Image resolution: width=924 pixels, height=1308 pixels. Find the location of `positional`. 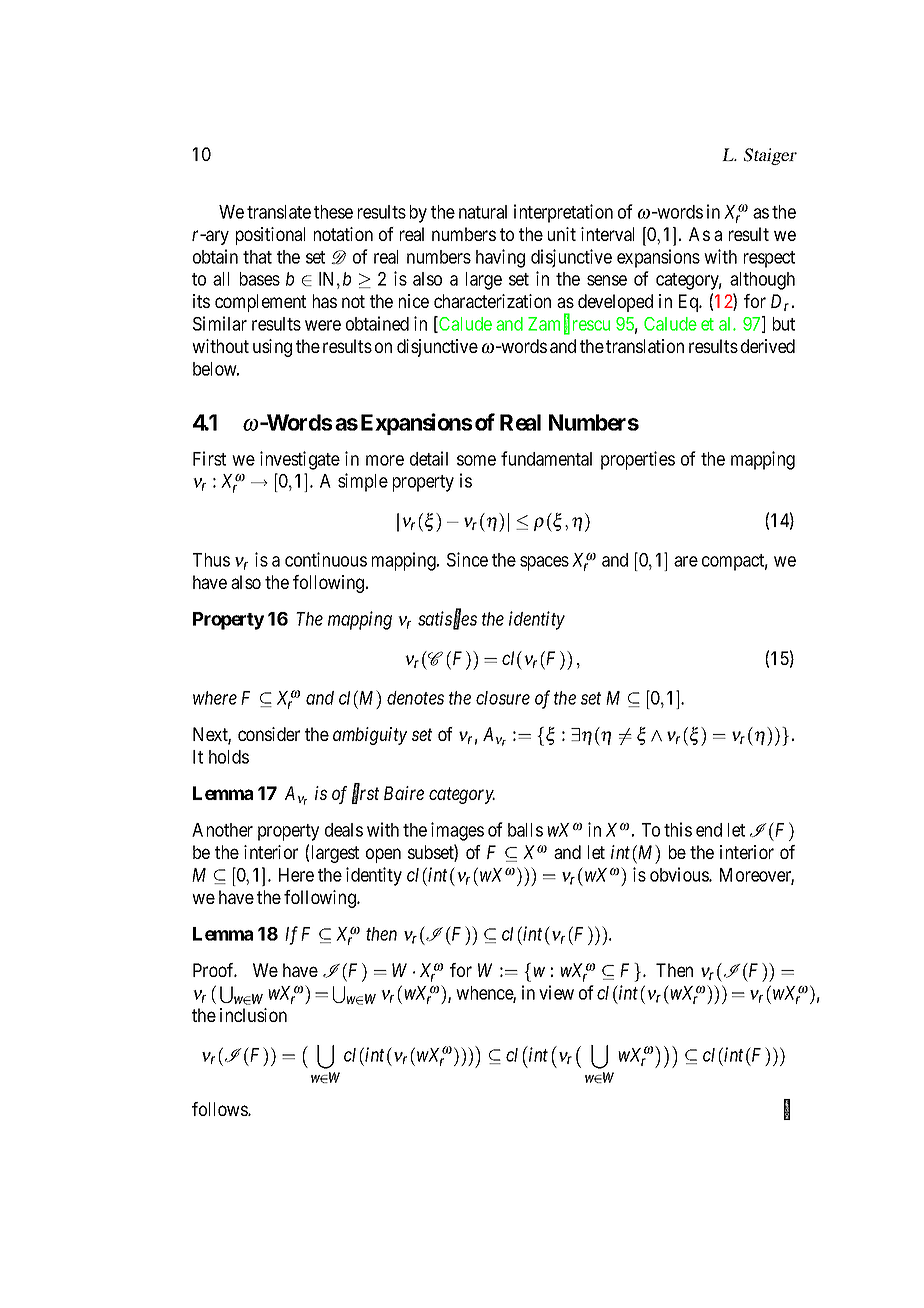

positional is located at coordinates (270, 236).
